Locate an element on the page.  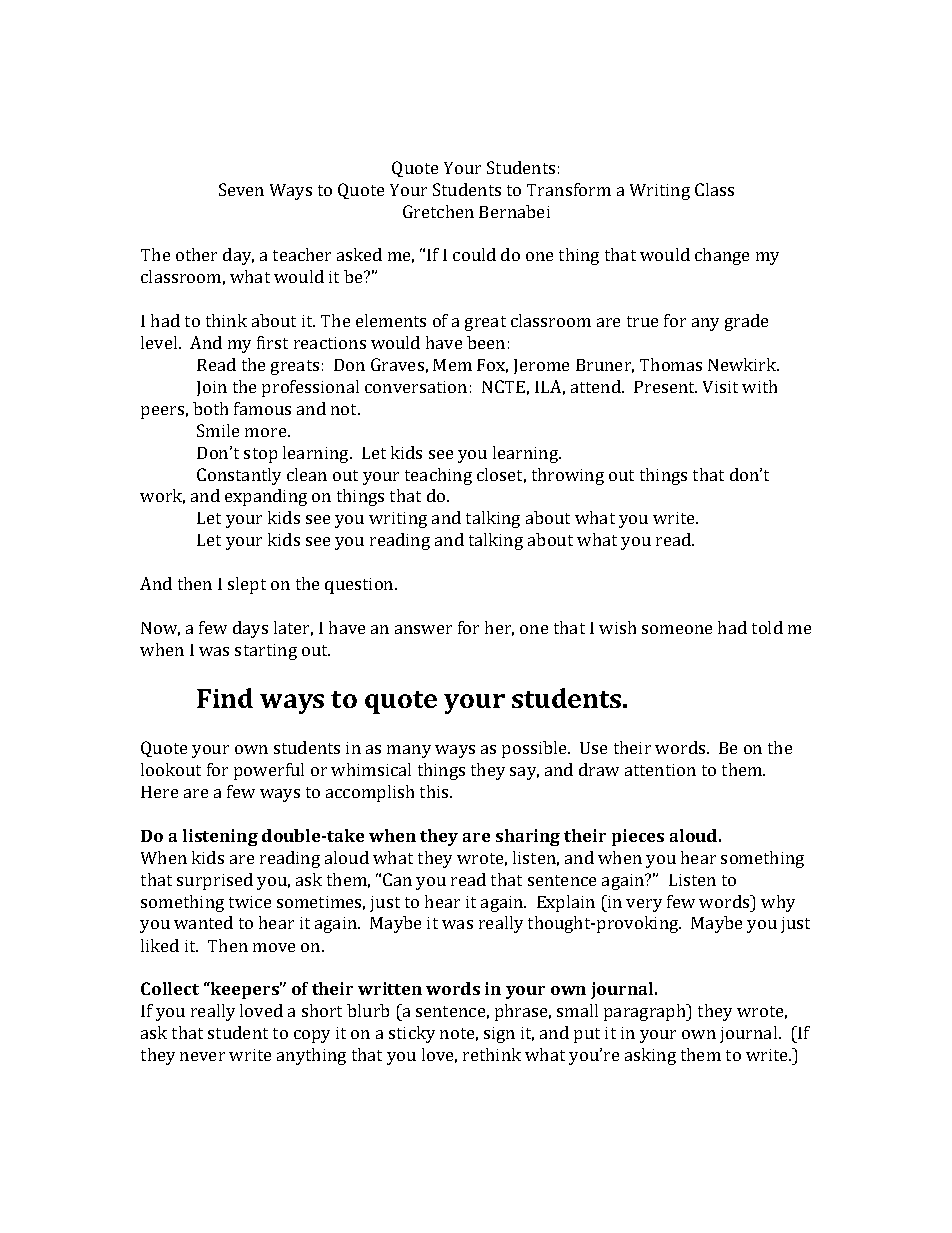
sign is located at coordinates (499, 1035).
